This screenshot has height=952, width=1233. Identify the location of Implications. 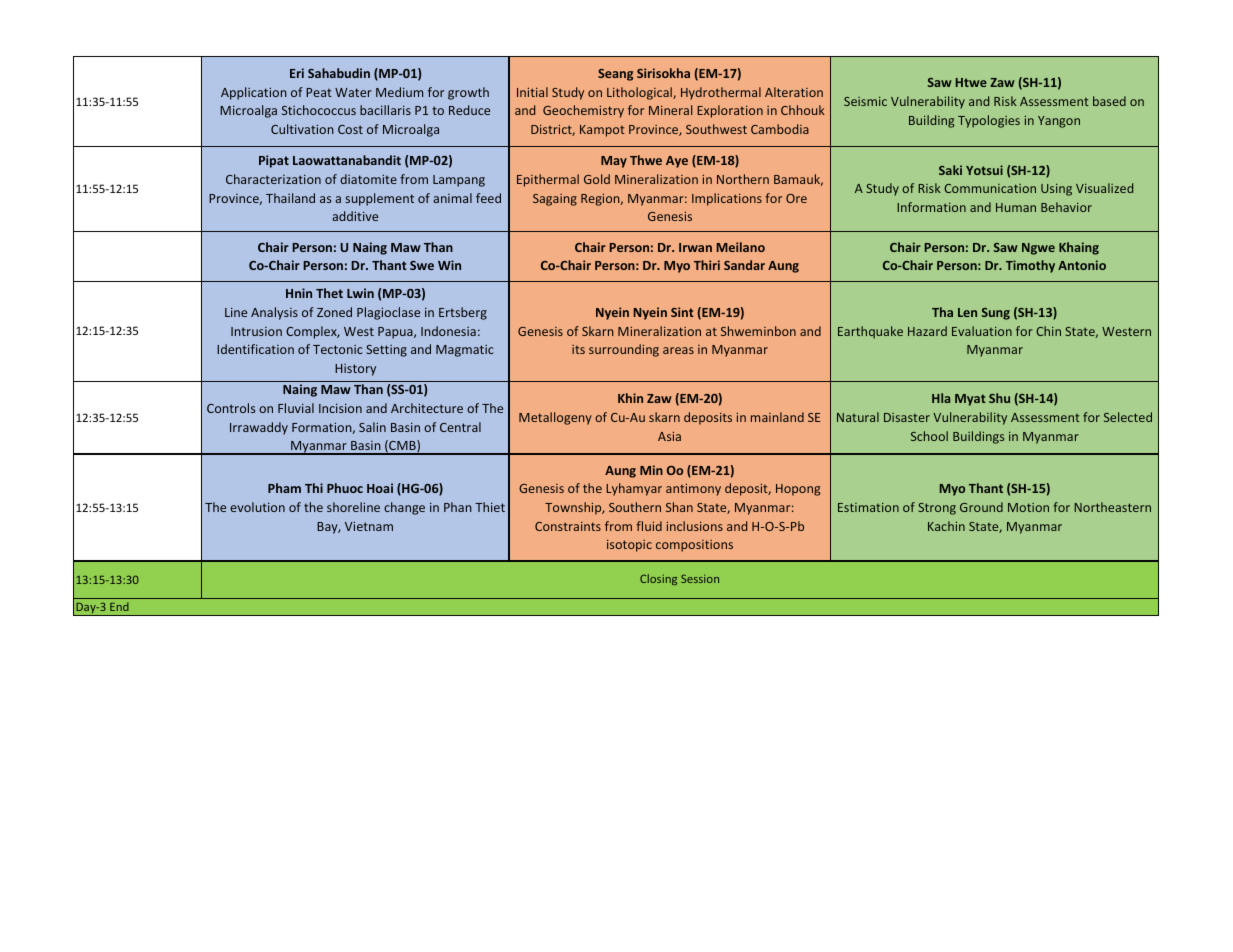
(727, 199).
